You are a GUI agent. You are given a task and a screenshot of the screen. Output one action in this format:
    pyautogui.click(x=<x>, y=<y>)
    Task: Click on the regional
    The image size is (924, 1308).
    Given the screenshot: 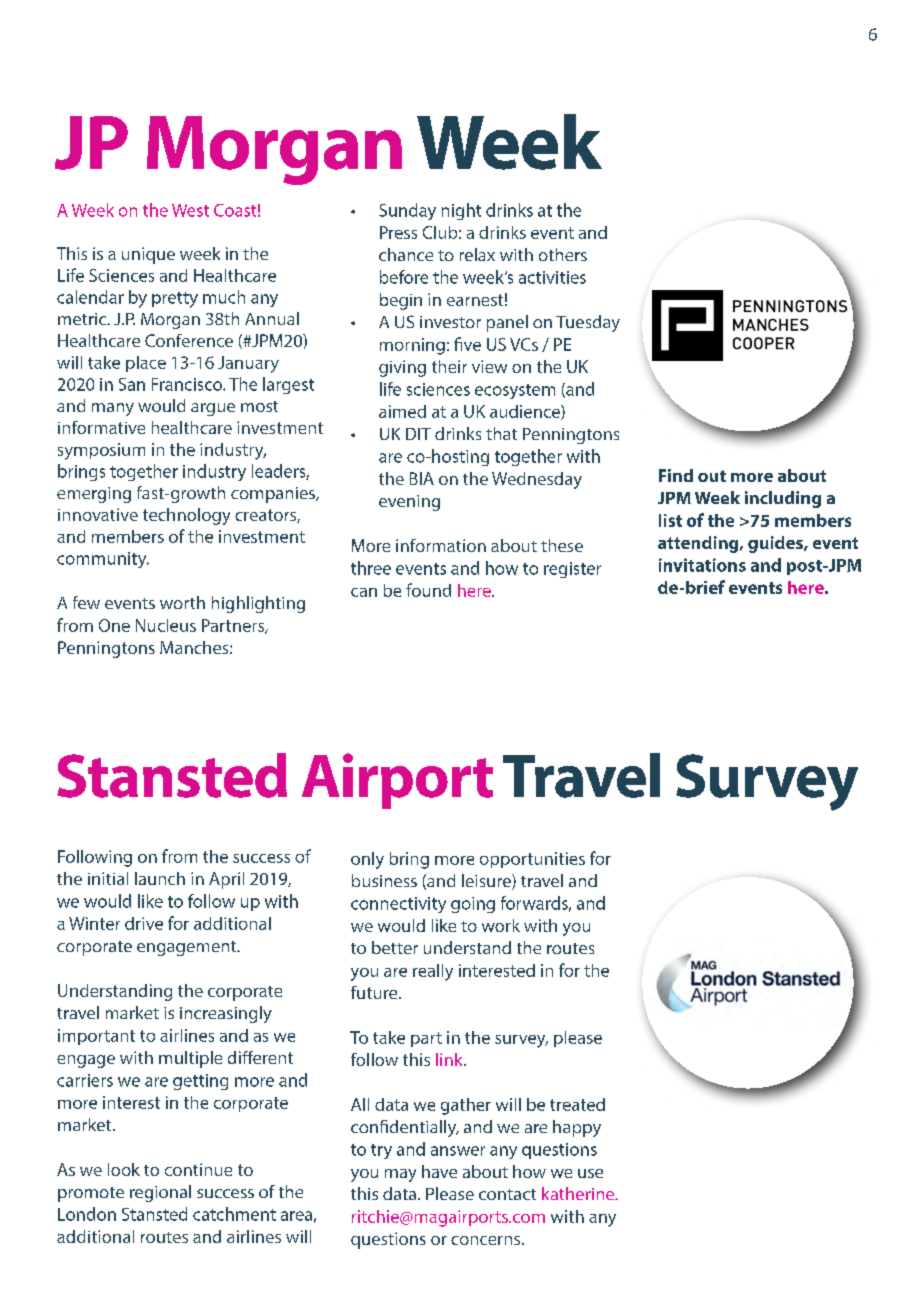 What is the action you would take?
    pyautogui.click(x=160, y=1193)
